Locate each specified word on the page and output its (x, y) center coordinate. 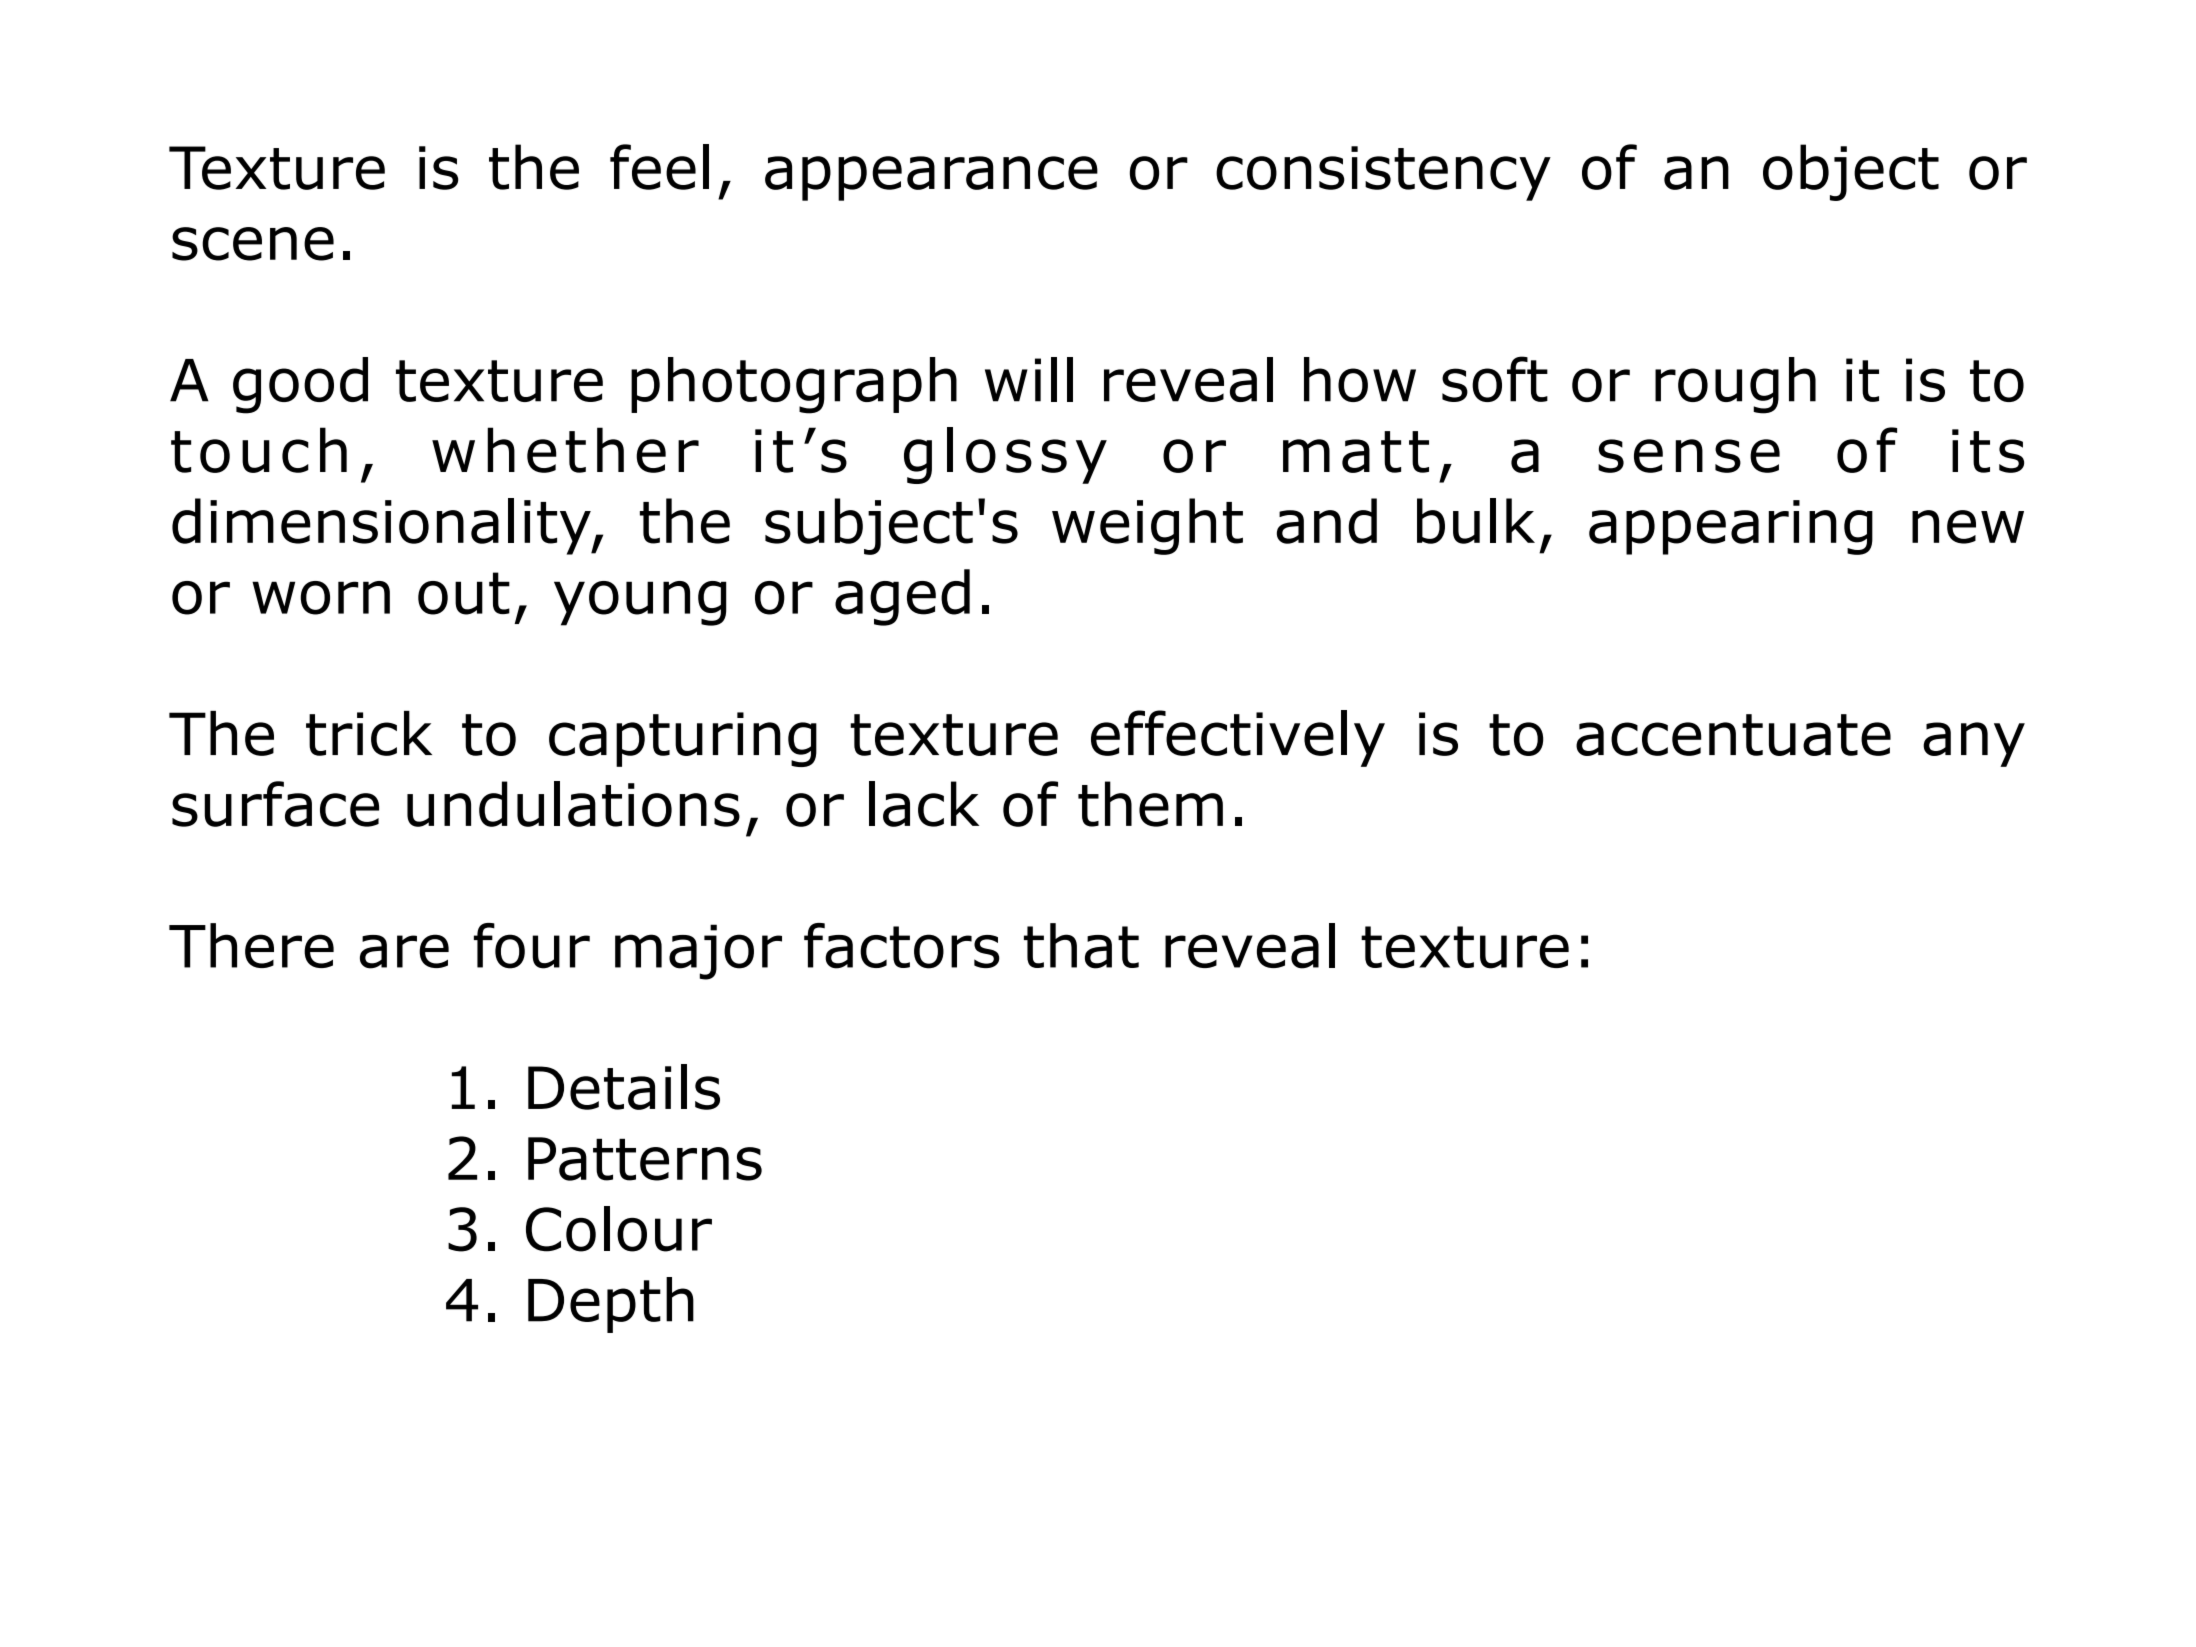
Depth (611, 1305)
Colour (619, 1229)
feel (659, 167)
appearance (931, 178)
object (1851, 172)
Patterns (645, 1159)
